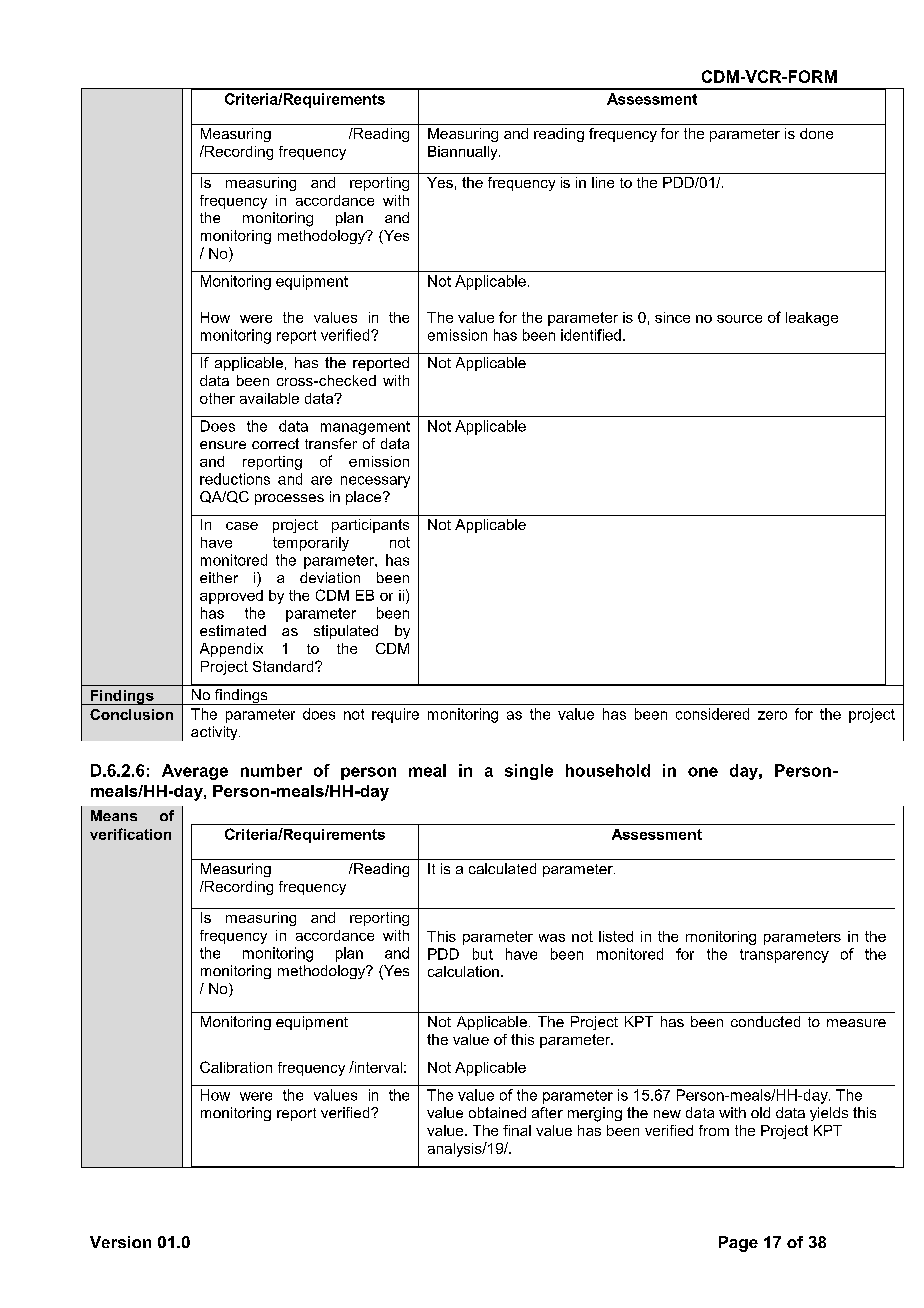 The width and height of the screenshot is (924, 1308). What do you see at coordinates (603, 182) in the screenshot?
I see `line` at bounding box center [603, 182].
